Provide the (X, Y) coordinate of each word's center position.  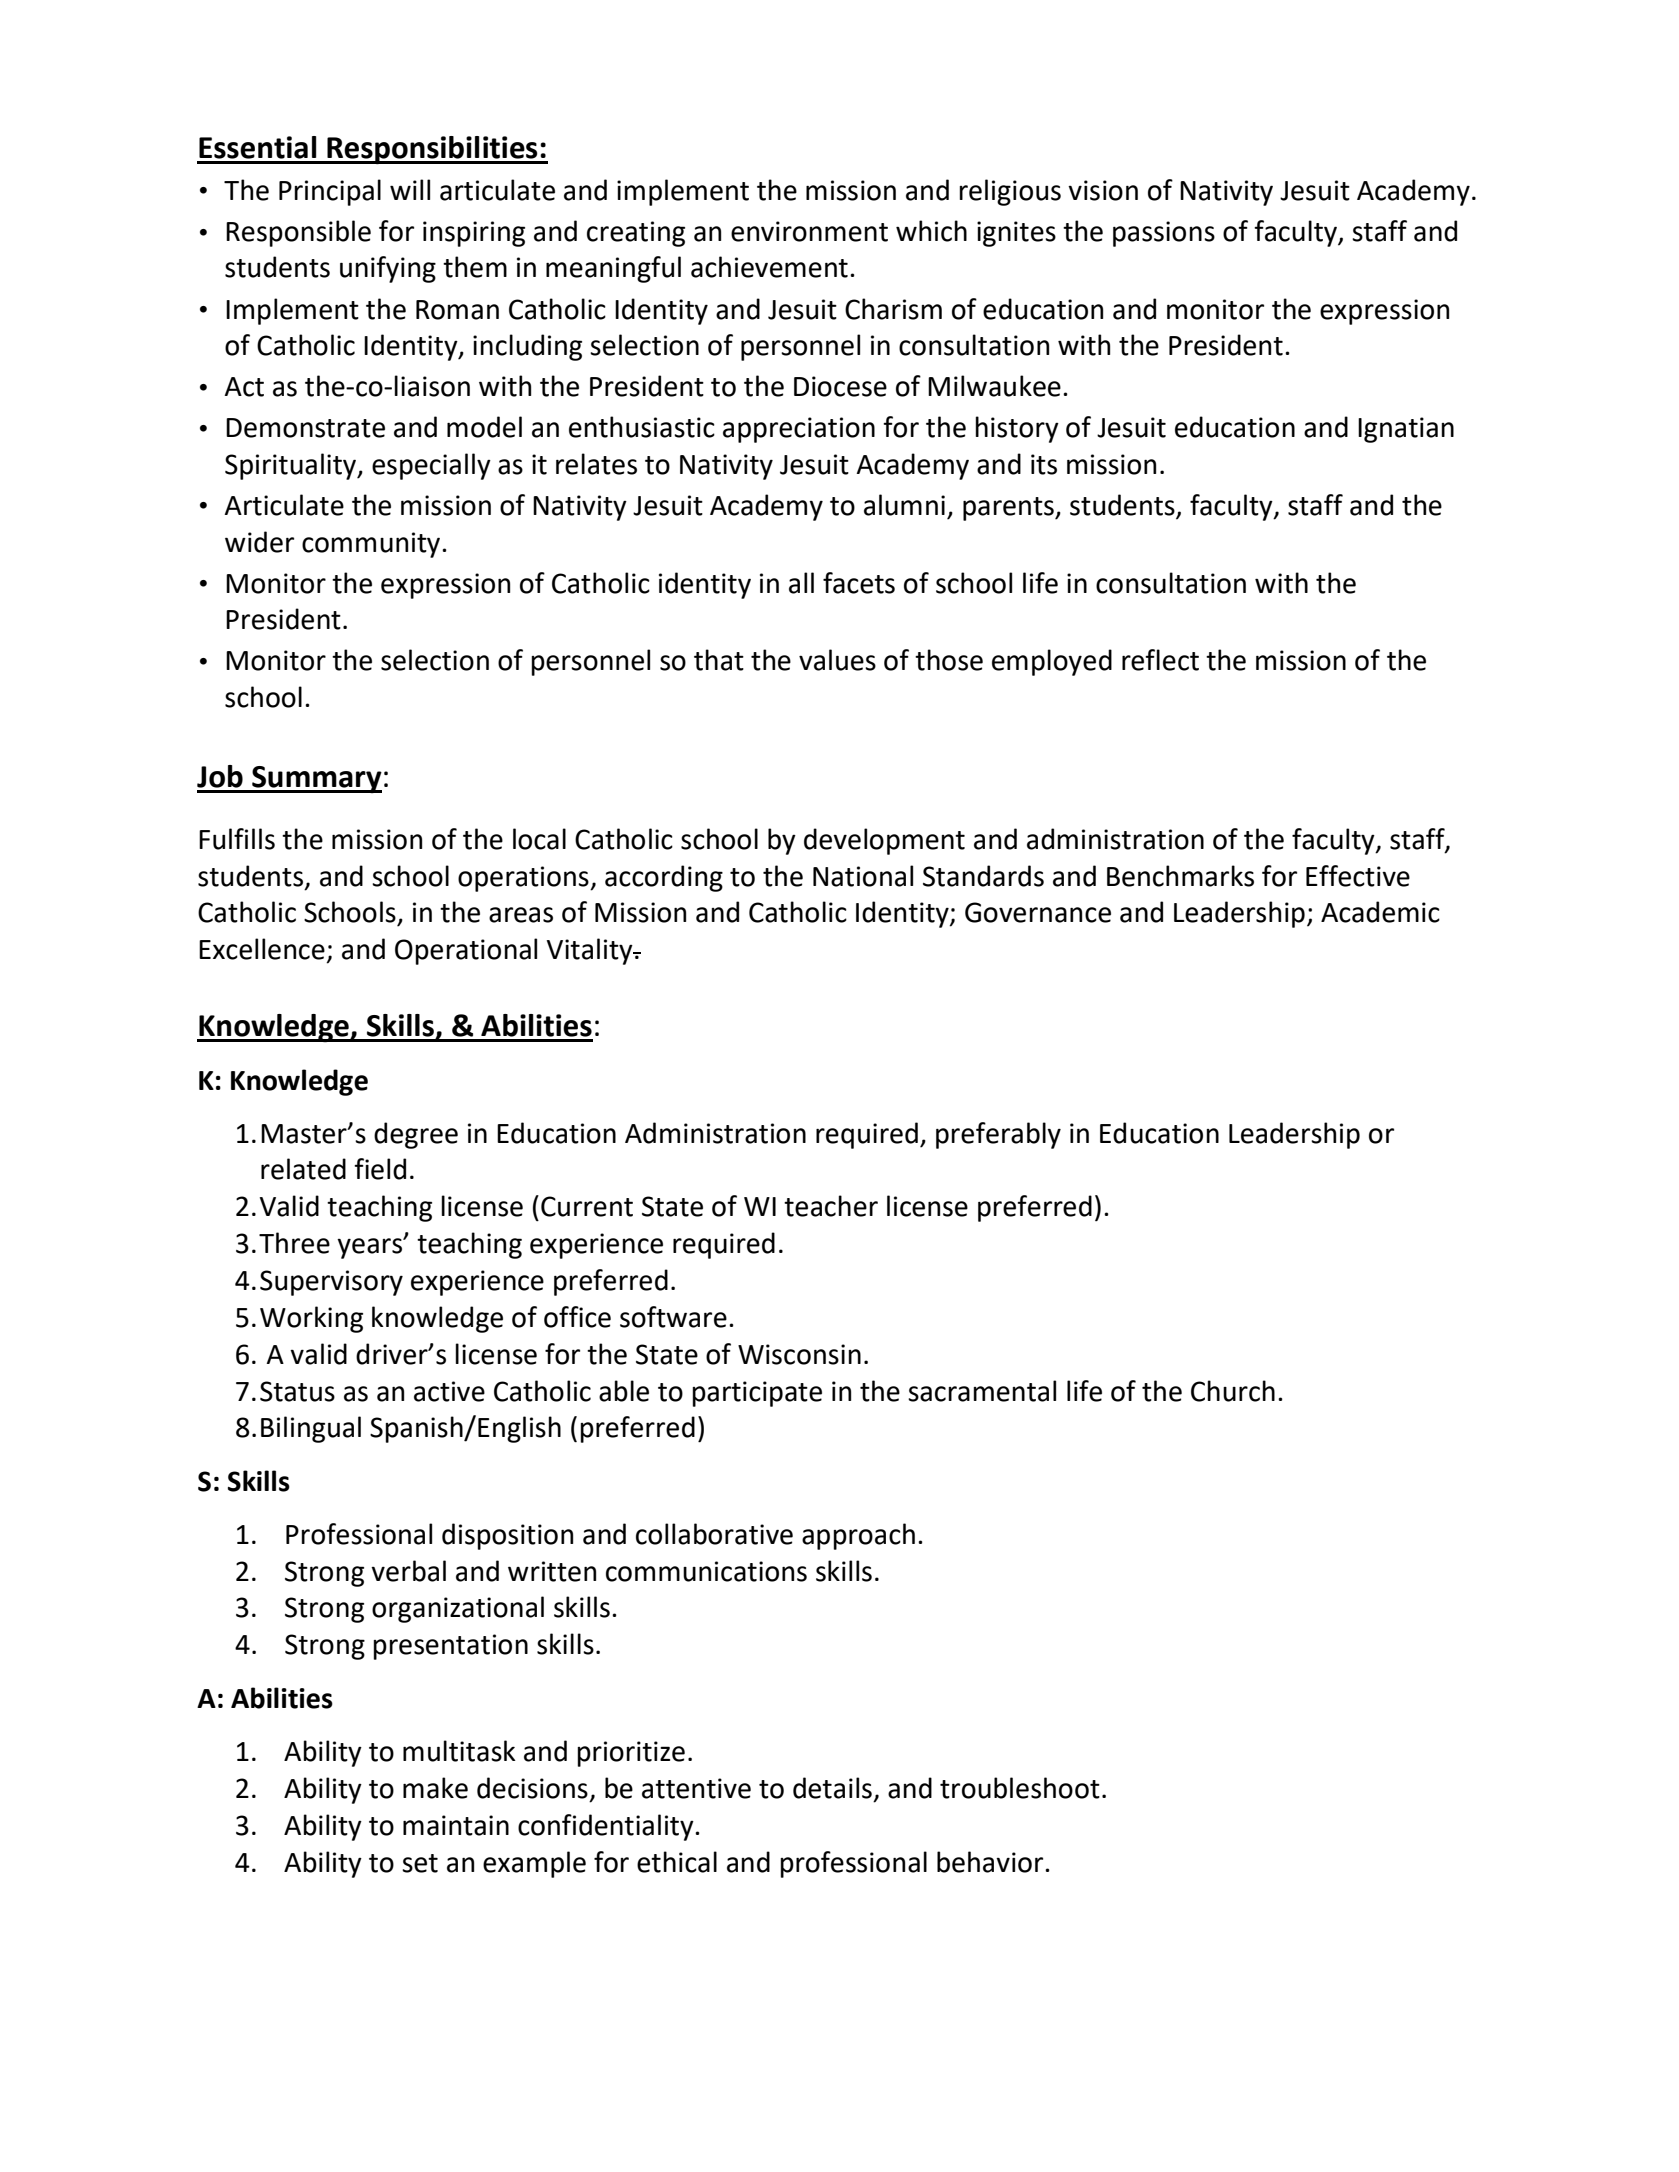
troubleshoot (1020, 1788)
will (410, 189)
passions (1164, 234)
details (832, 1788)
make (435, 1788)
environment (809, 231)
